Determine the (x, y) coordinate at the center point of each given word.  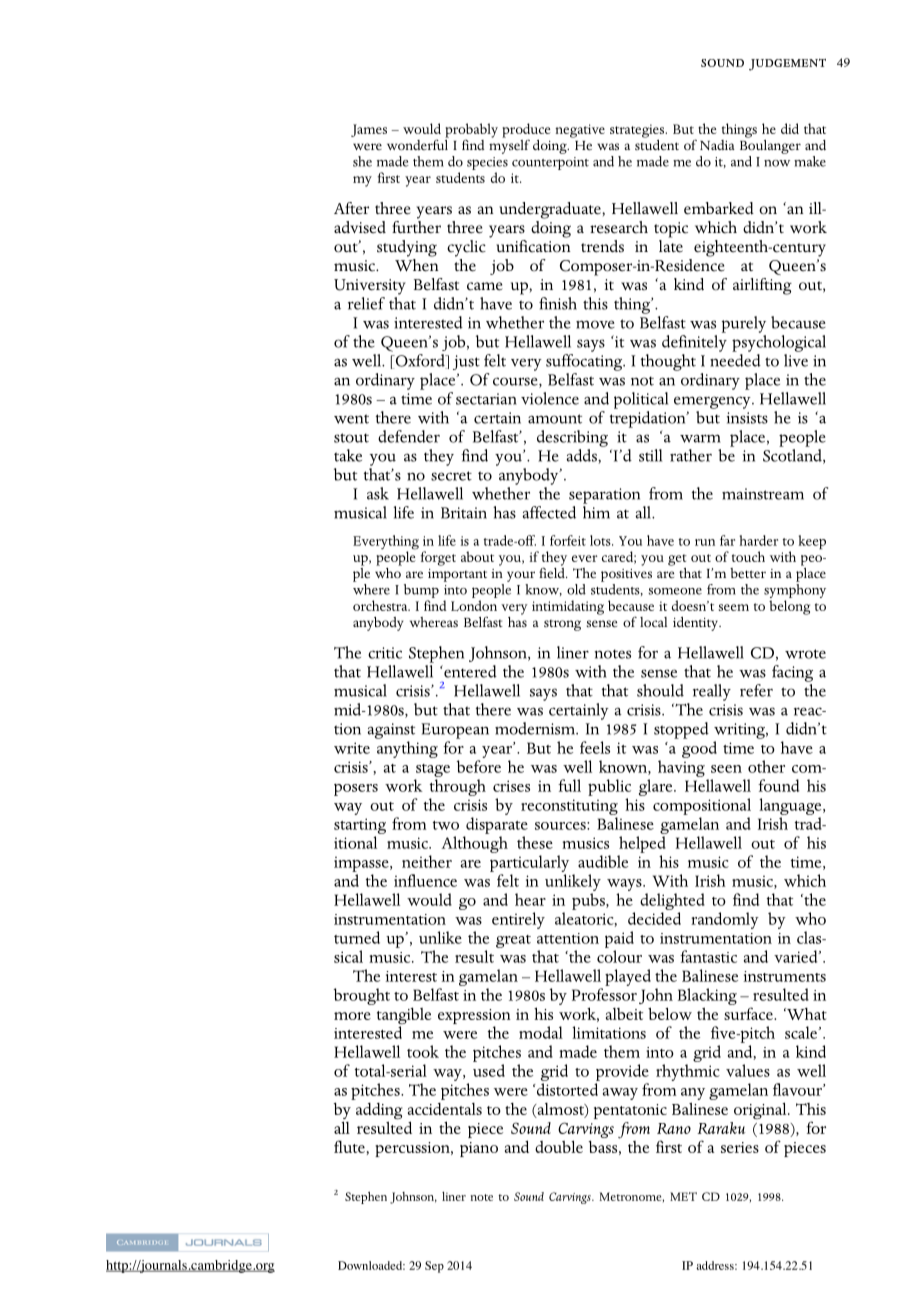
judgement (787, 65)
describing (572, 438)
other (766, 766)
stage (433, 770)
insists (747, 418)
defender (409, 436)
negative (580, 131)
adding (379, 1112)
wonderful (418, 143)
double (559, 1146)
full (569, 785)
